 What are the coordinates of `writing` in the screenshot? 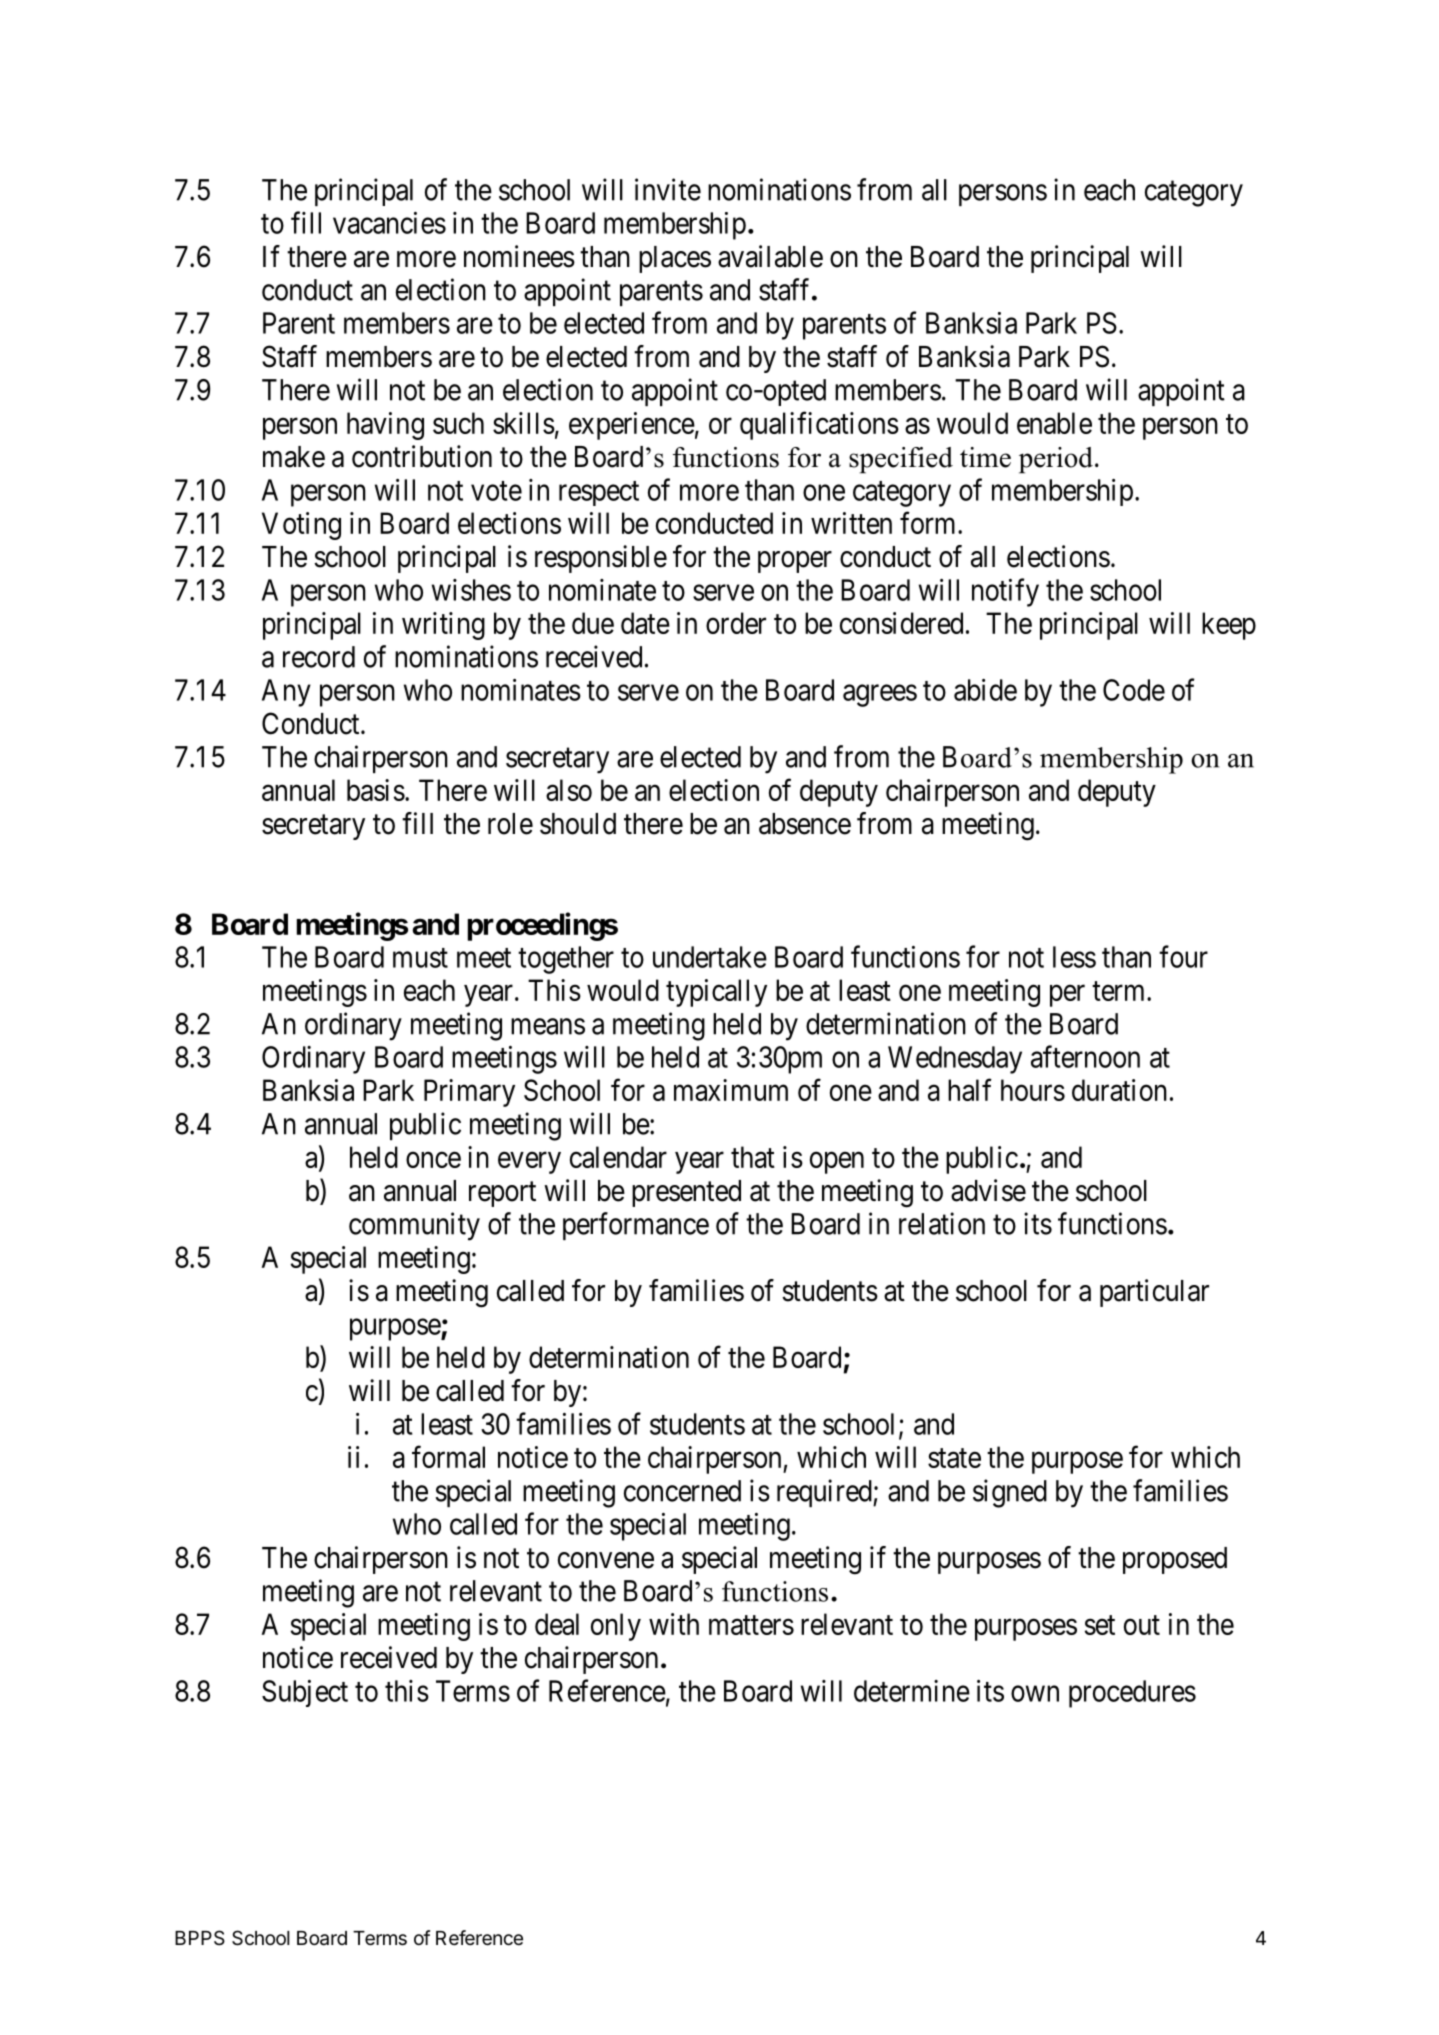 It's located at (443, 626).
